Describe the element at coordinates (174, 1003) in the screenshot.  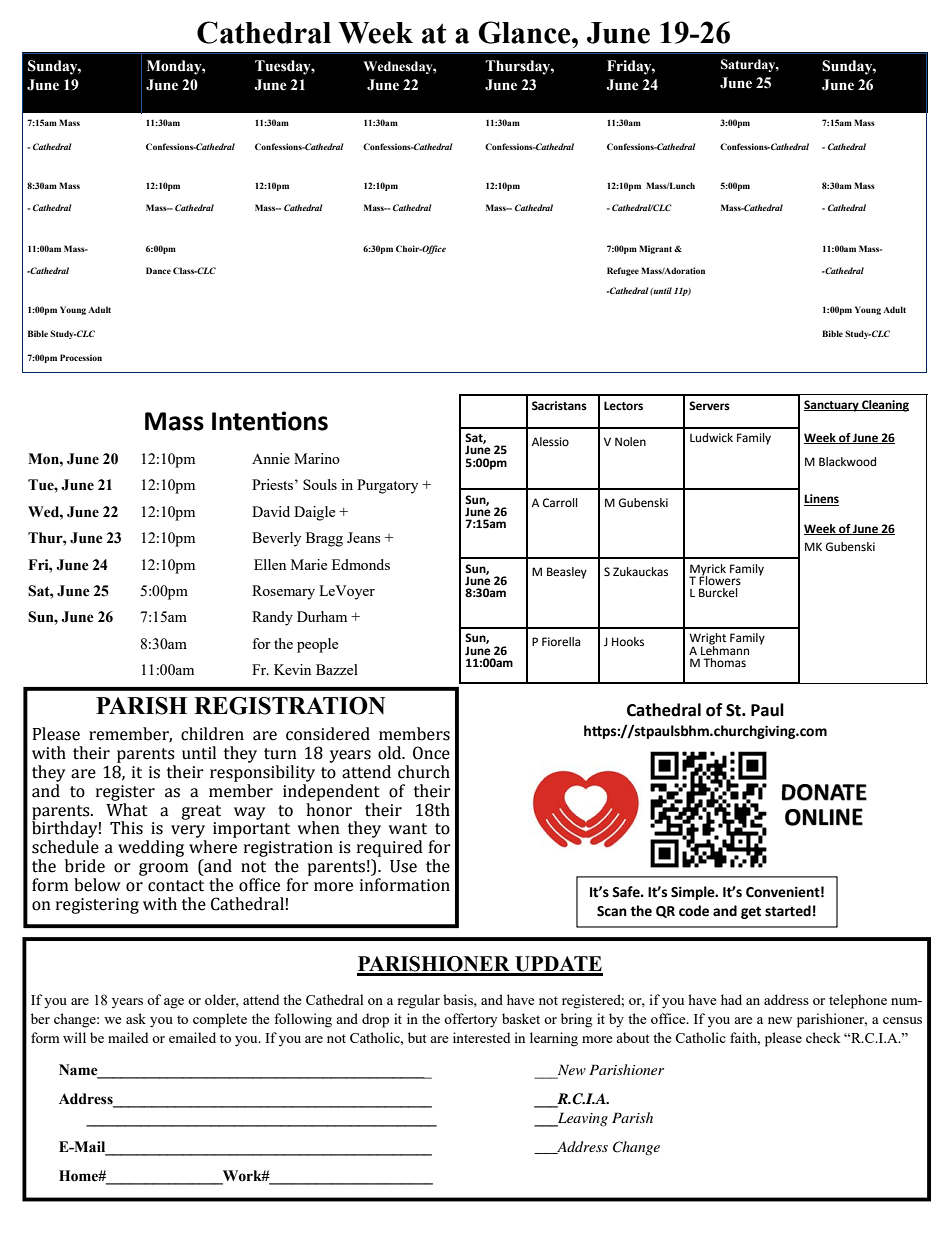
I see `age` at that location.
